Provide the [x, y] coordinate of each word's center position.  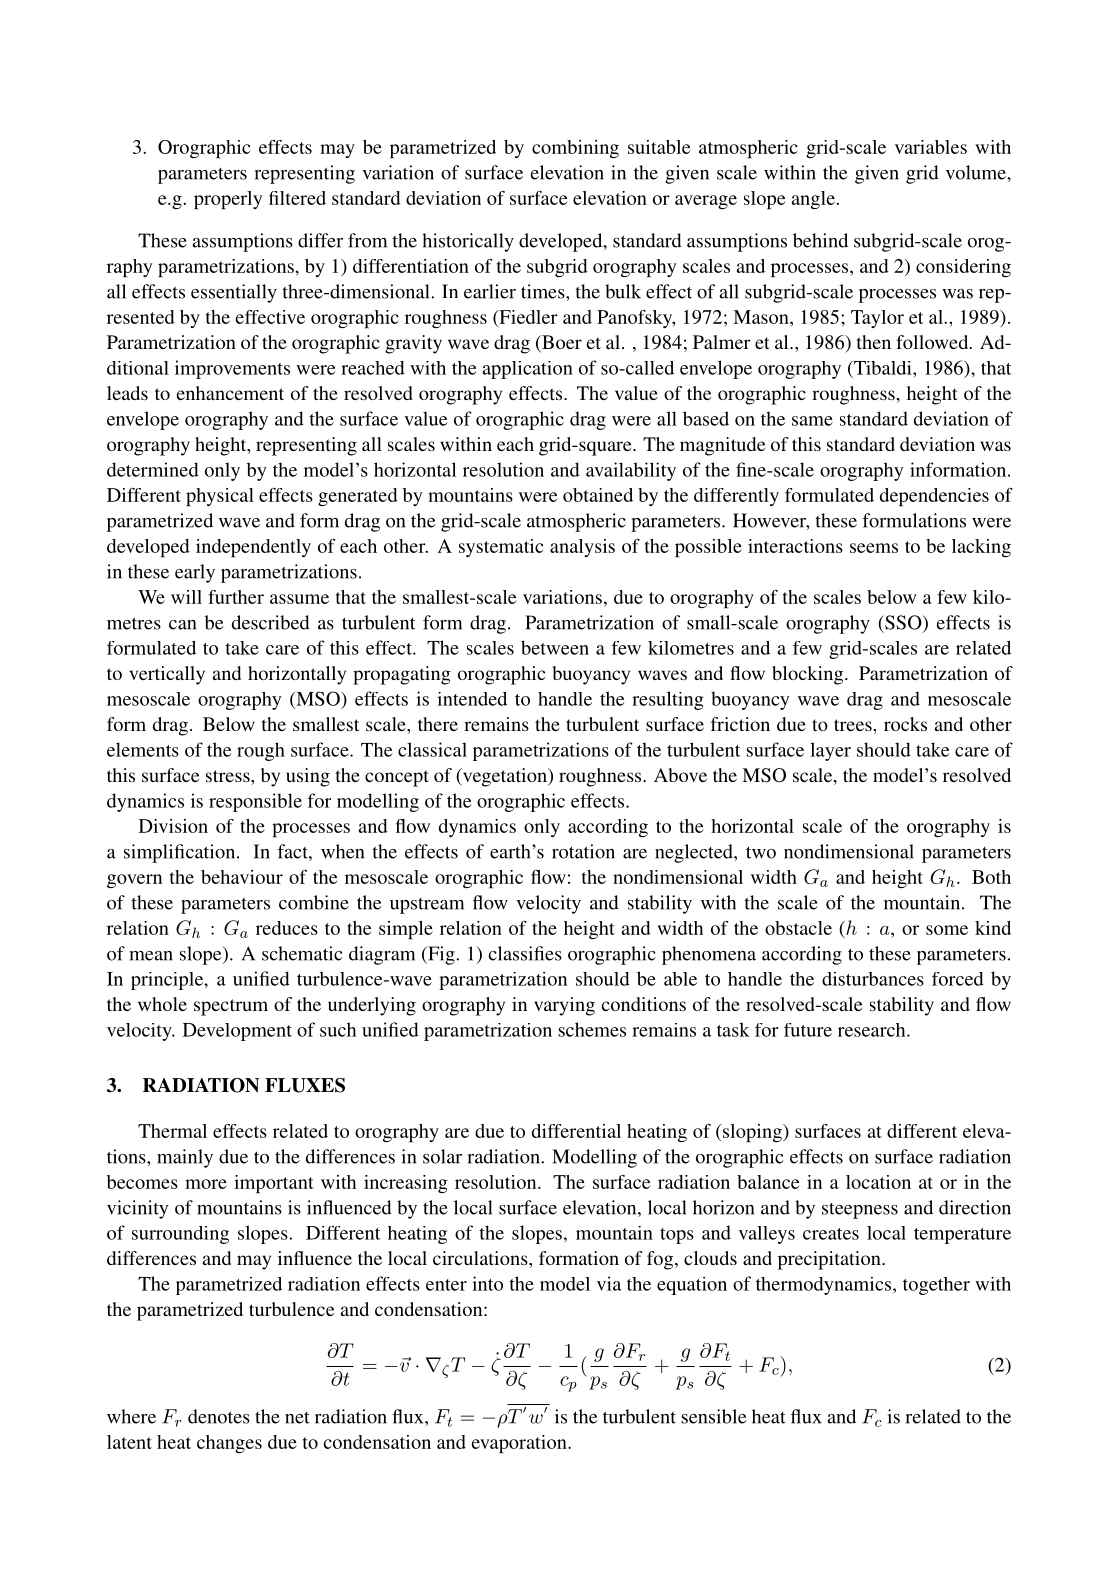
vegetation [504, 777]
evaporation [520, 1444]
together [936, 1286]
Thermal [172, 1131]
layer [830, 751]
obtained [598, 495]
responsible [255, 802]
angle [813, 200]
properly [228, 200]
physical [220, 497]
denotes [219, 1416]
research [873, 1030]
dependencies [934, 497]
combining [575, 149]
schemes [592, 1029]
